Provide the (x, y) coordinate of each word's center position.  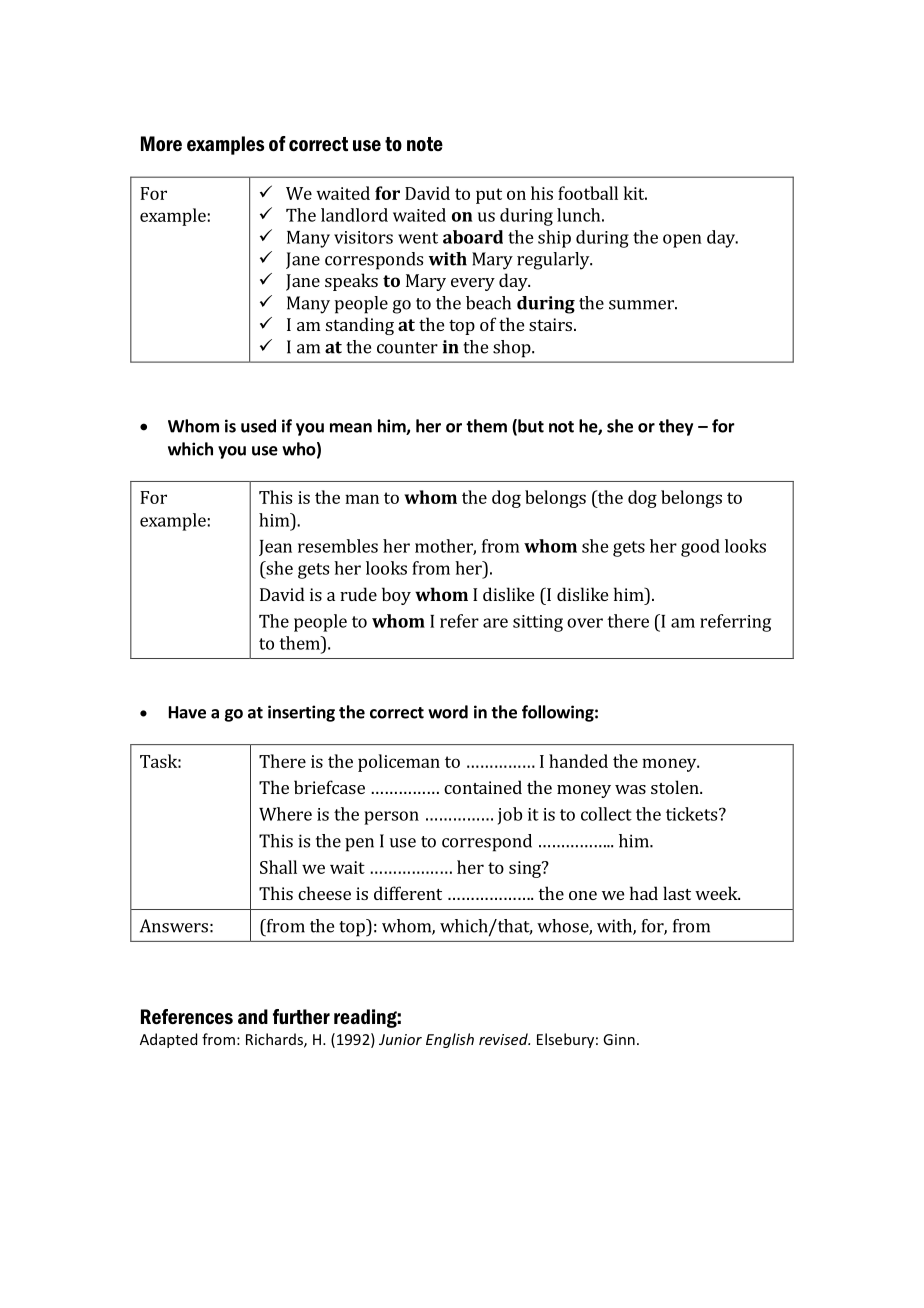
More (161, 144)
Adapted (168, 1040)
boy (396, 596)
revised (504, 1039)
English (450, 1040)
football (588, 193)
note (425, 144)
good (700, 548)
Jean (275, 548)
